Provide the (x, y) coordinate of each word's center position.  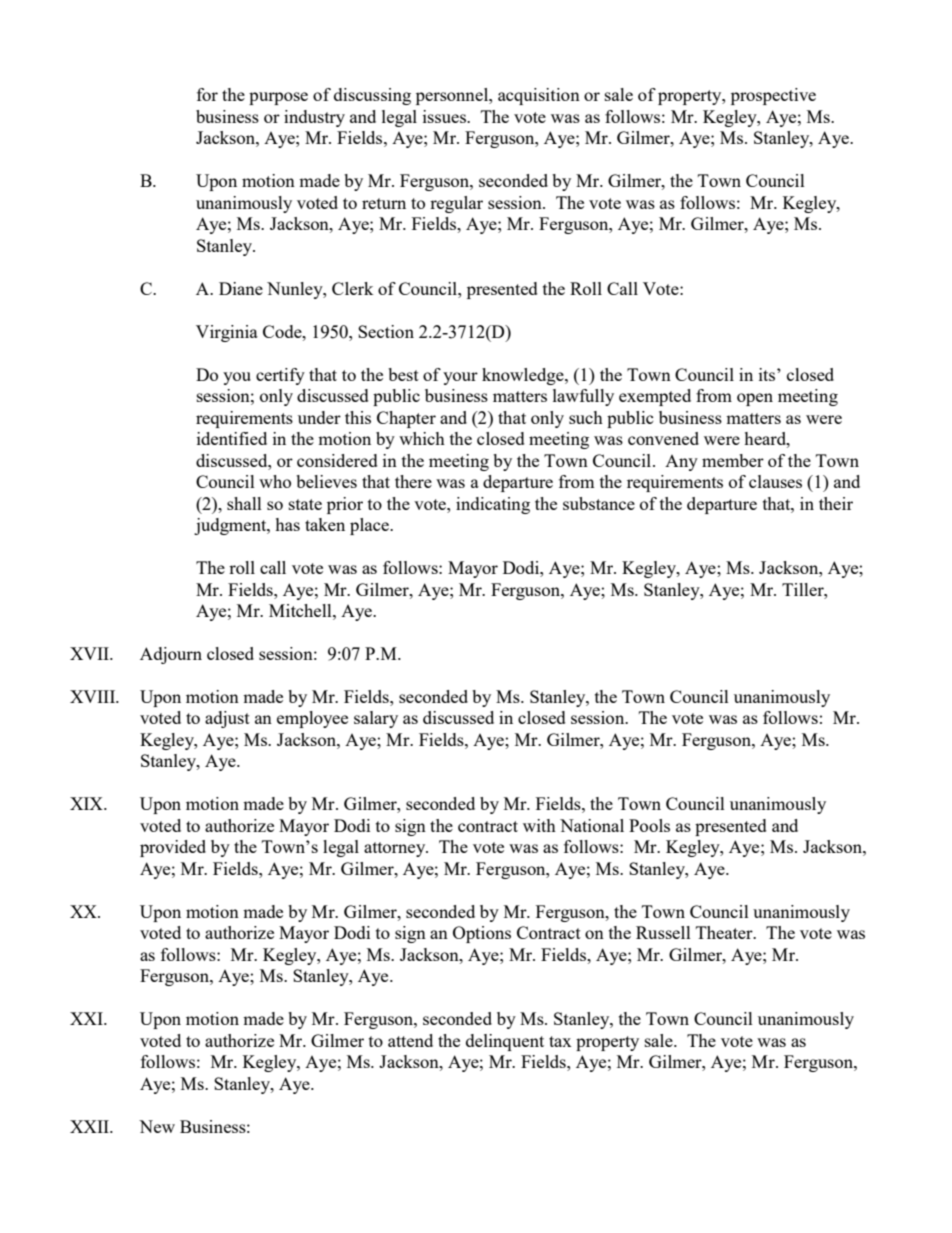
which (422, 438)
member (733, 460)
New (157, 1126)
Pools (649, 825)
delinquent (505, 1042)
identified (232, 438)
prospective (773, 96)
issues (445, 116)
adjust (227, 719)
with (539, 825)
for (207, 94)
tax (560, 1041)
